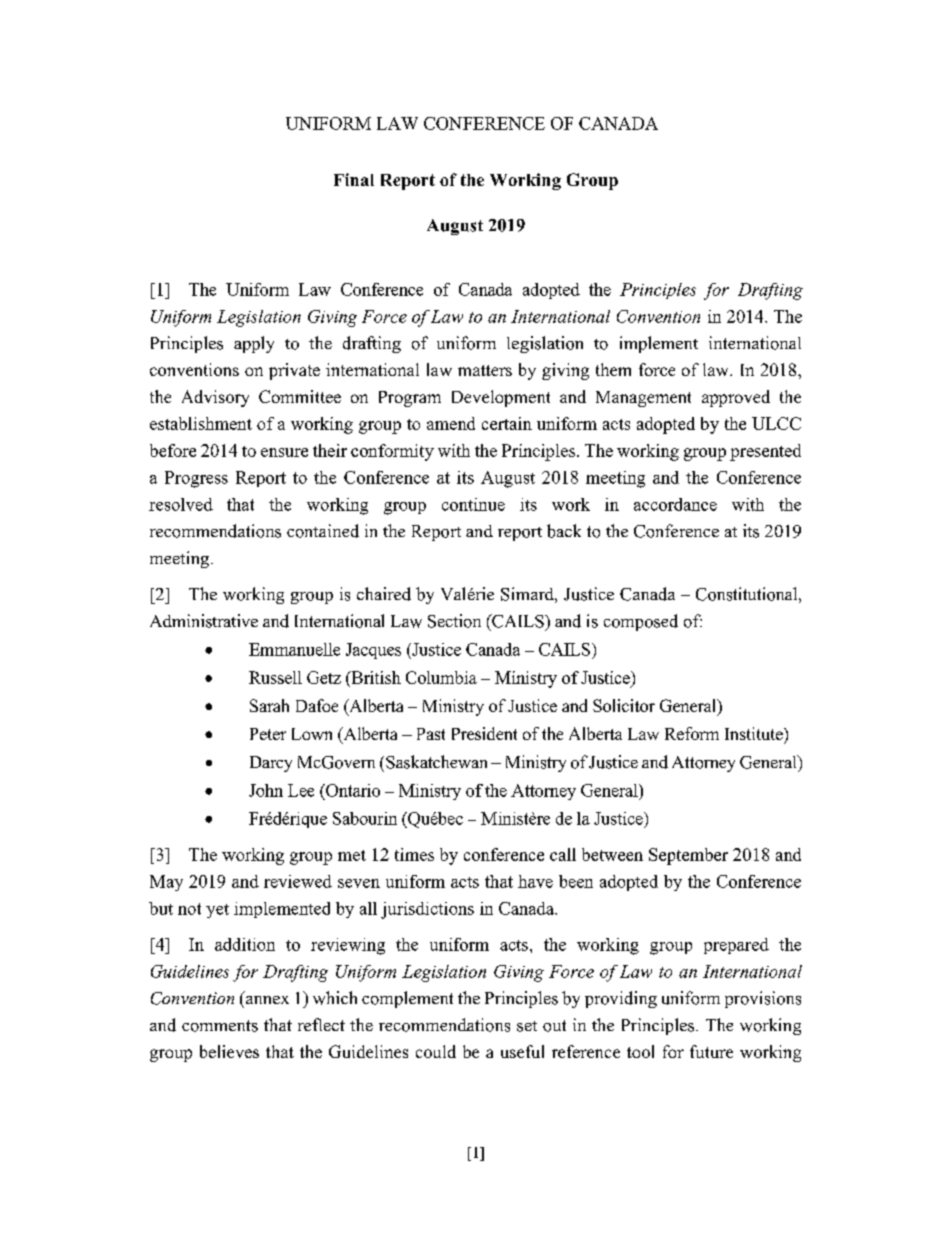 The image size is (952, 1233). Describe the element at coordinates (354, 179) in the image. I see `Final` at that location.
